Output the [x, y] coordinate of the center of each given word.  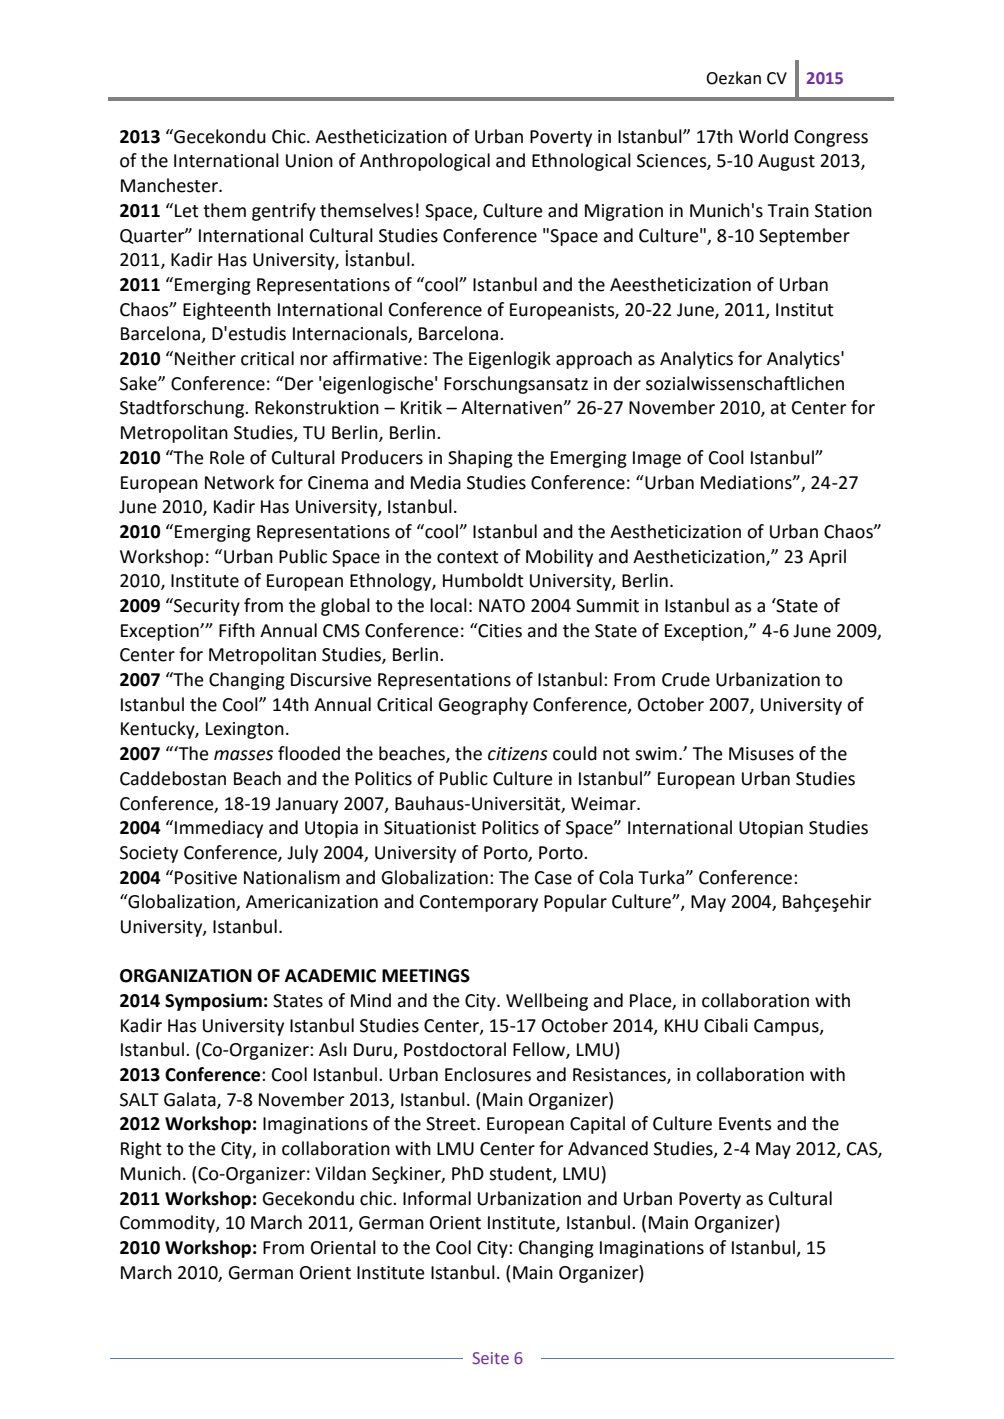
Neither [205, 358]
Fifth [237, 630]
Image [657, 459]
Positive [206, 878]
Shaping [480, 459]
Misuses [761, 754]
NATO [502, 606]
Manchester [170, 185]
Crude [686, 679]
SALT [139, 1100]
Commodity [168, 1224]
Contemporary [479, 903]
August [786, 162]
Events [745, 1124]
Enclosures [488, 1074]
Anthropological [425, 162]
